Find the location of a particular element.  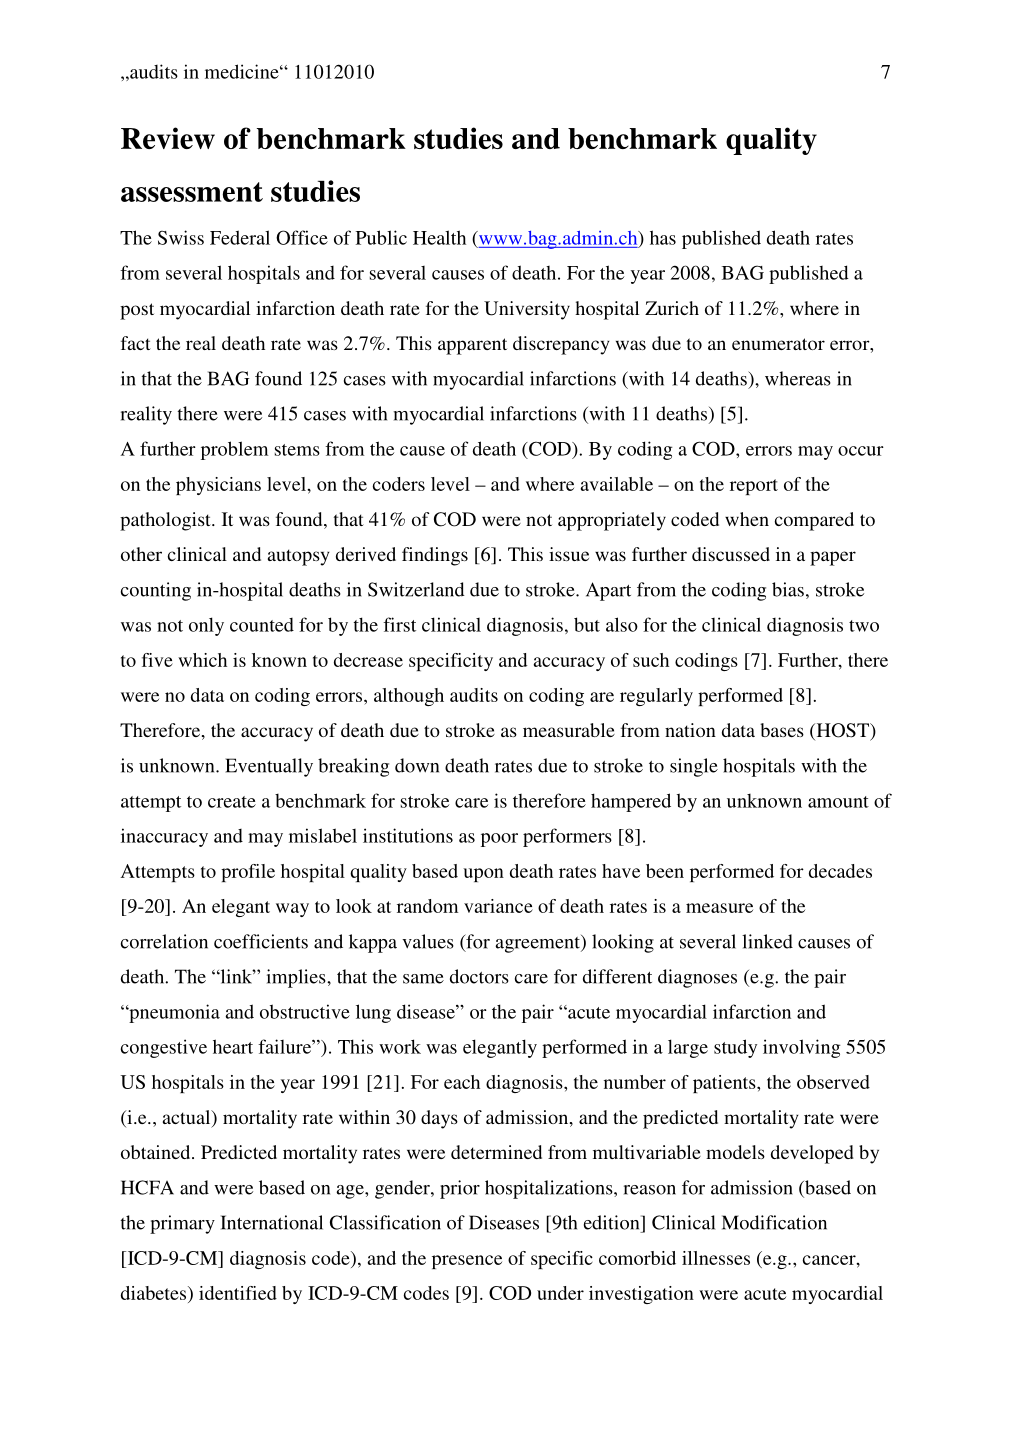

profile is located at coordinates (248, 873).
